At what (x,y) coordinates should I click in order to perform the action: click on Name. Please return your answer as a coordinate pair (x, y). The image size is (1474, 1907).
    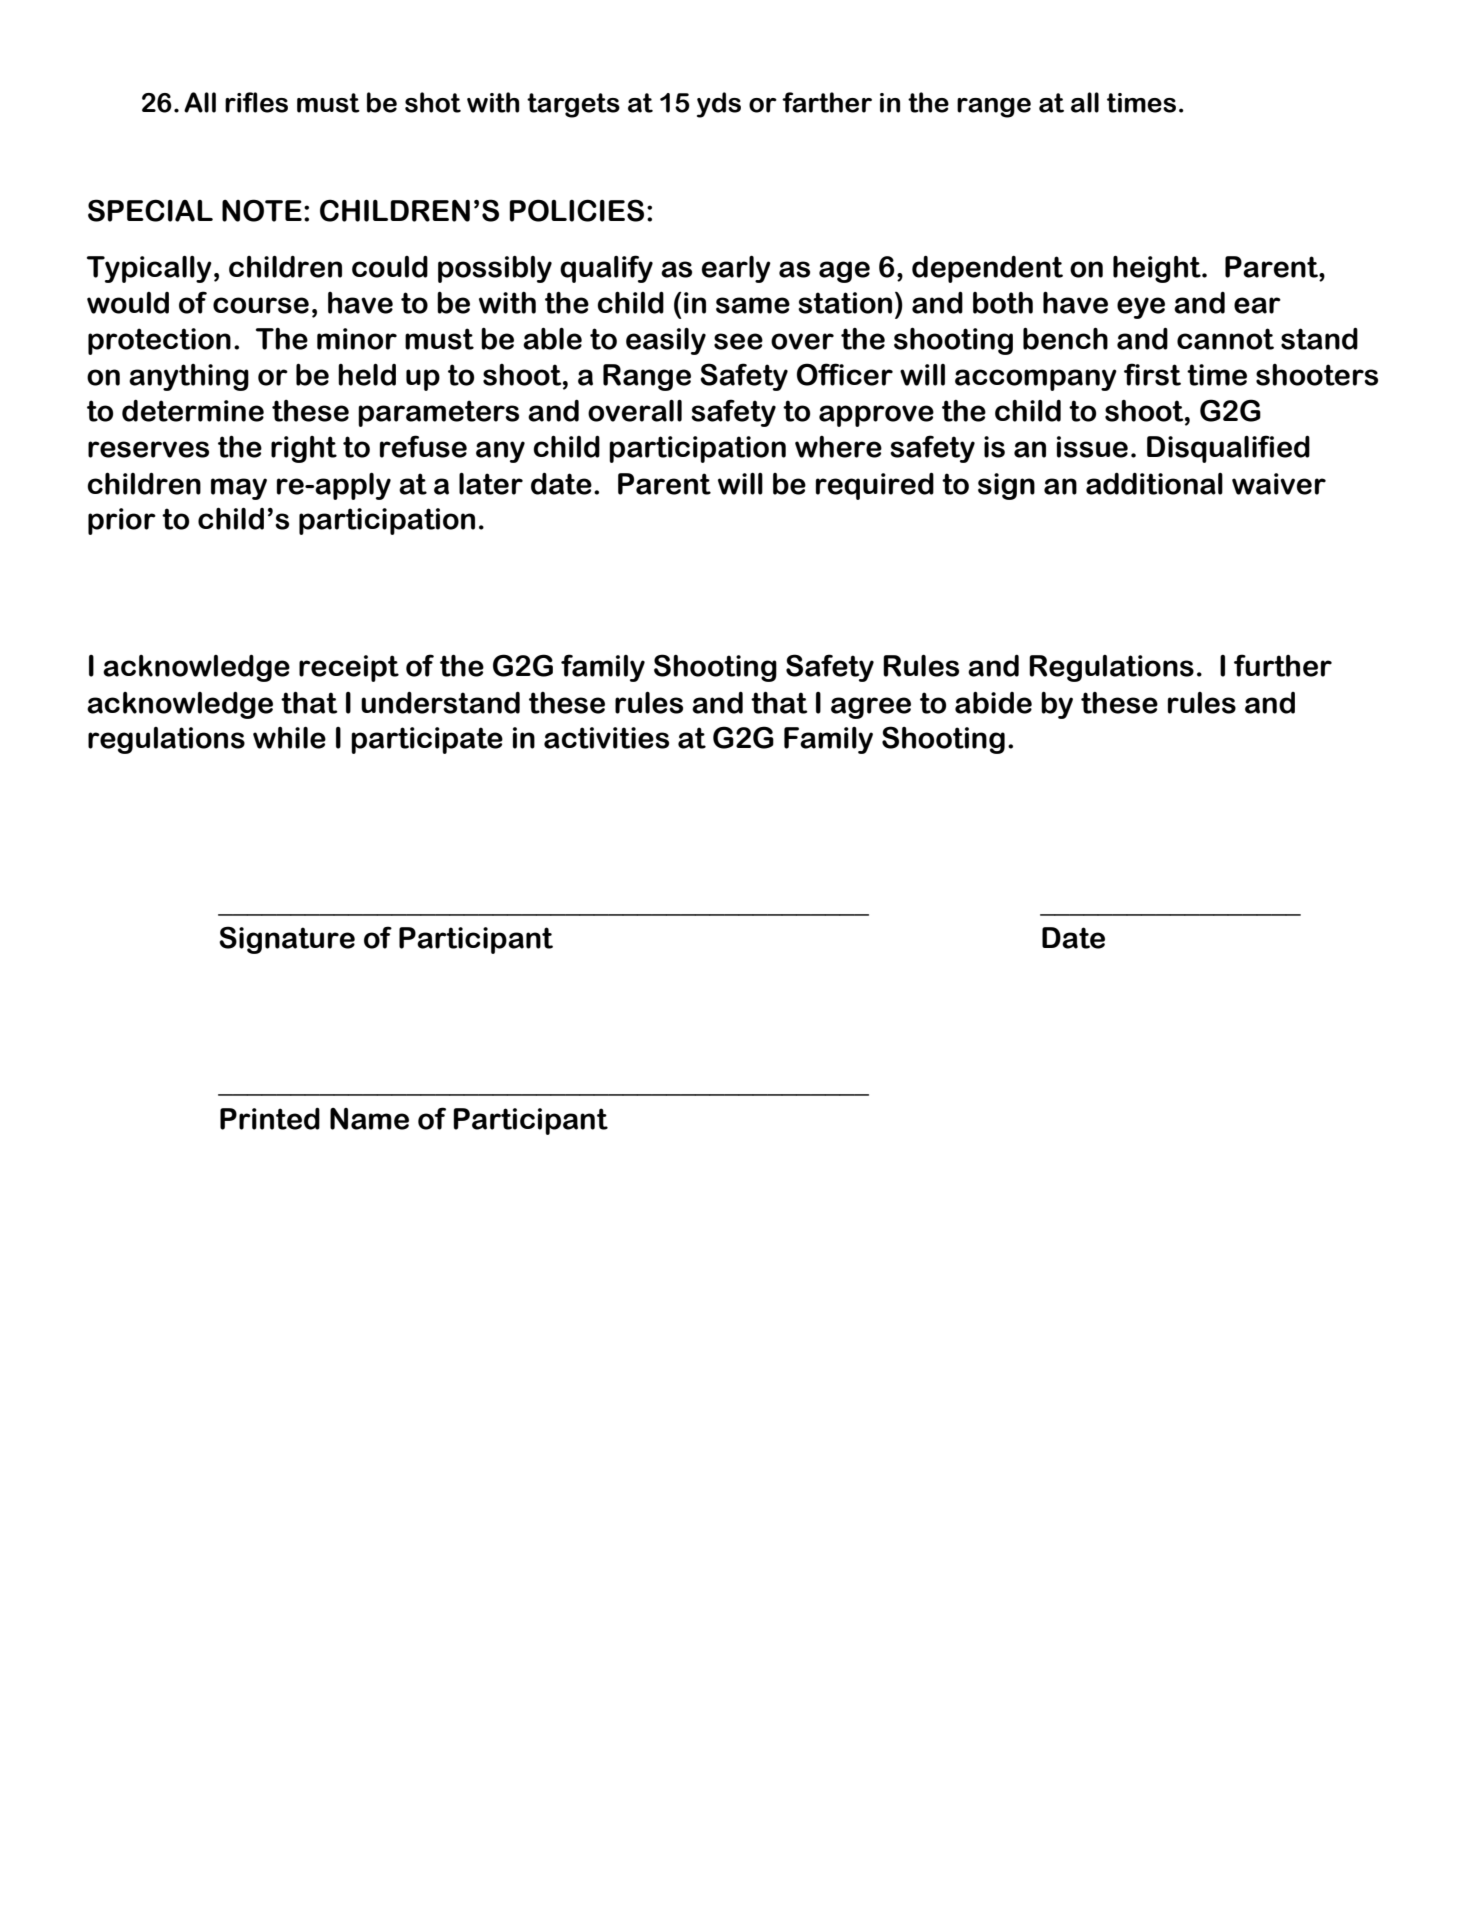
    Looking at the image, I should click on (369, 1119).
